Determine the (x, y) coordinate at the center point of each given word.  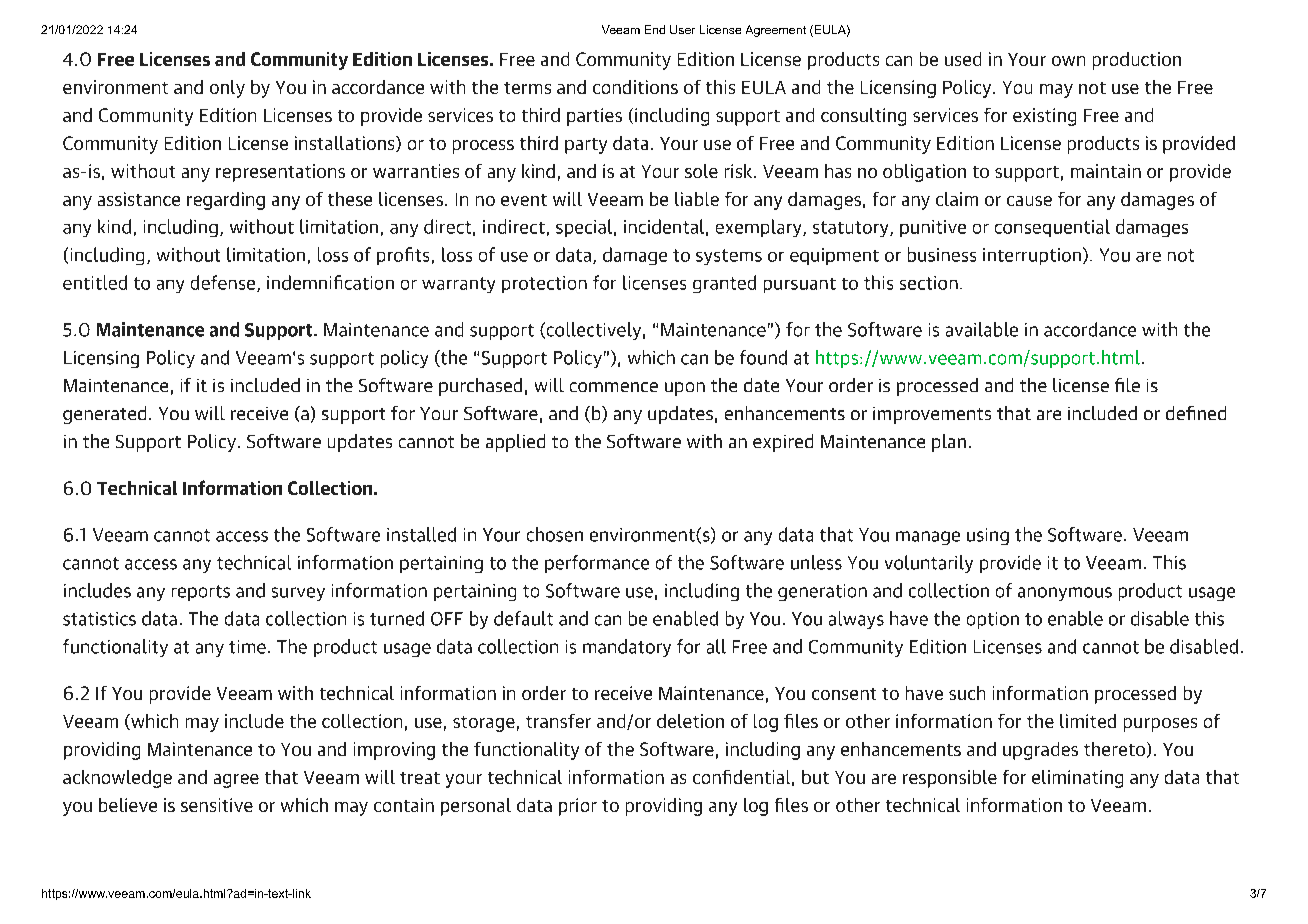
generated (104, 415)
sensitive (217, 805)
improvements (932, 415)
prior (578, 807)
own (1068, 61)
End (655, 29)
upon (685, 389)
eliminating (1077, 779)
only (227, 89)
